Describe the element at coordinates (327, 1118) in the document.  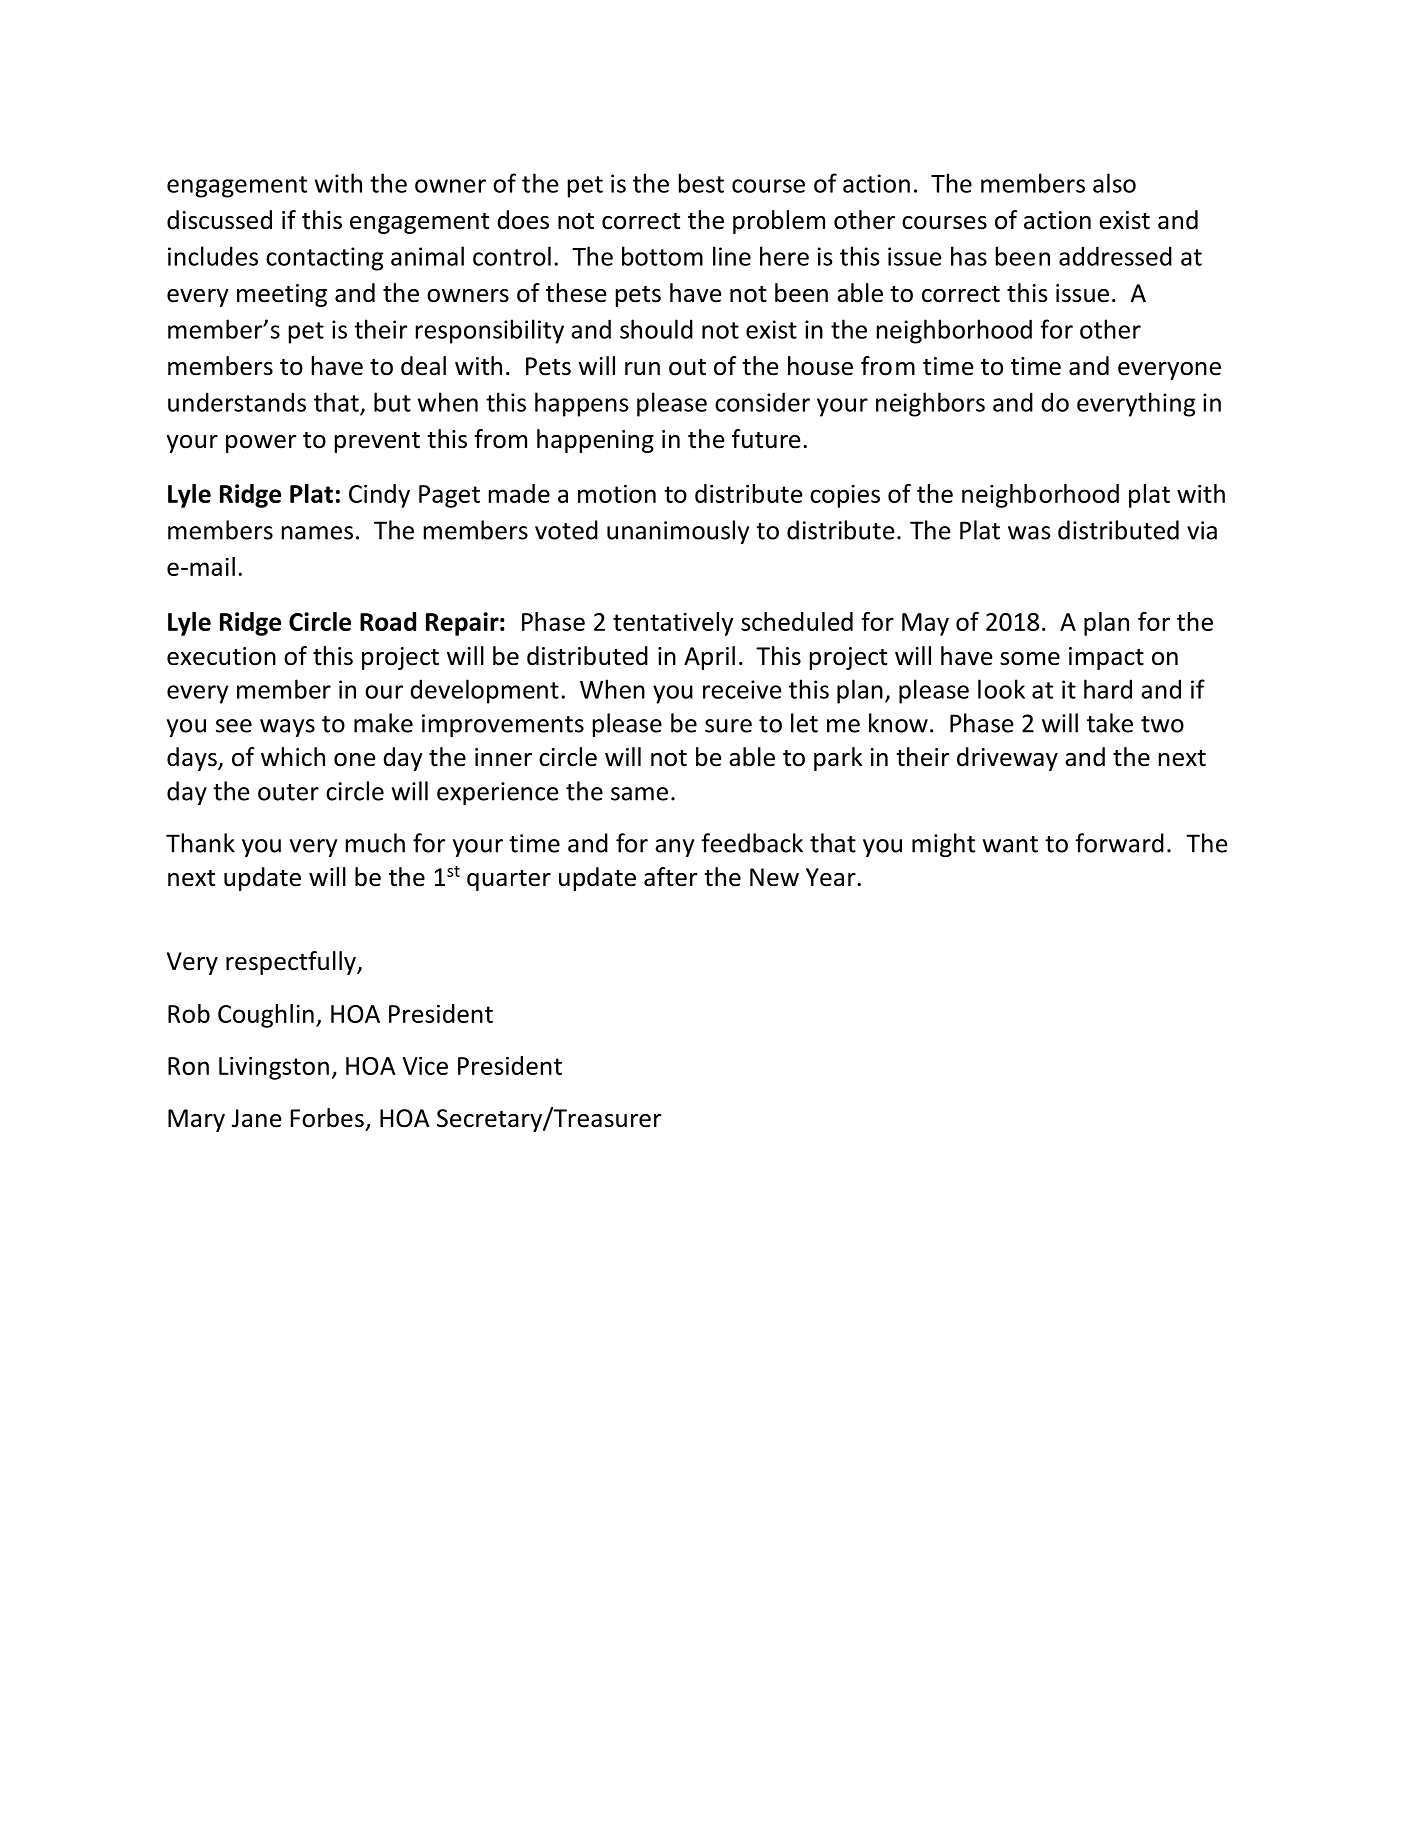
I see `Forbes` at that location.
